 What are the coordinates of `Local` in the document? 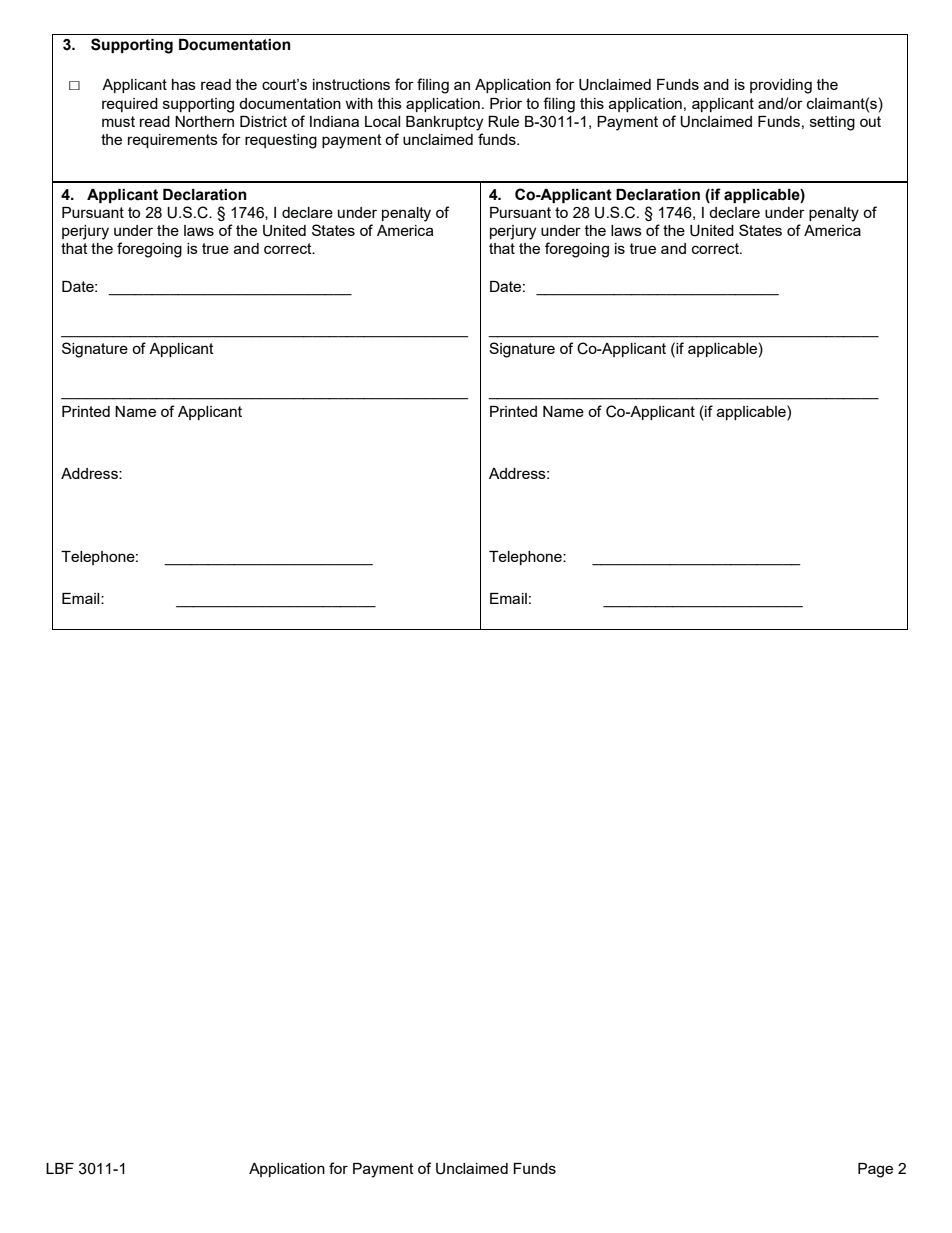 It's located at (382, 121).
